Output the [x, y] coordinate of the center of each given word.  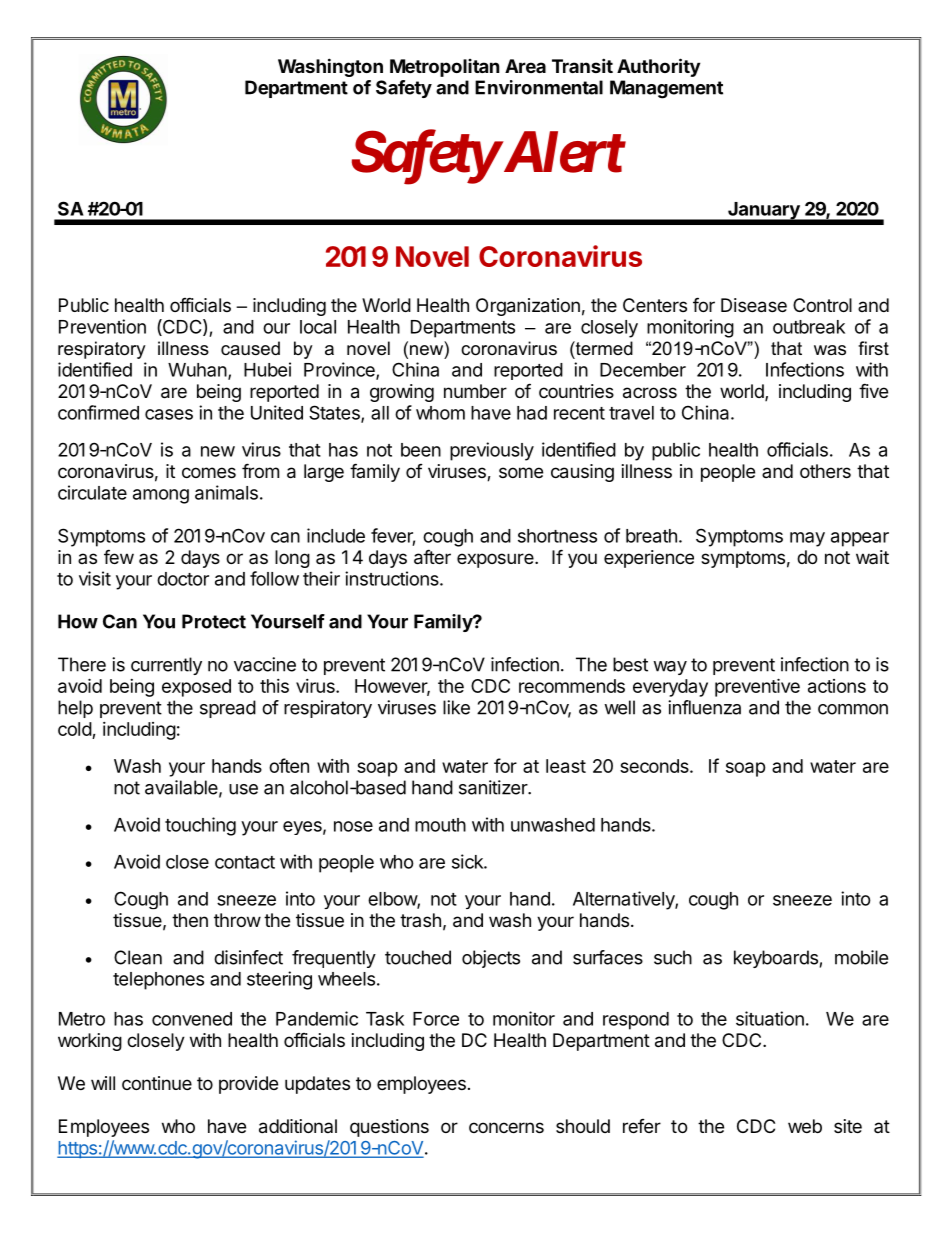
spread [228, 709]
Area [525, 66]
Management [666, 89]
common [853, 709]
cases [169, 414]
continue [157, 1083]
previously [492, 451]
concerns [506, 1127]
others [825, 471]
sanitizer [494, 787]
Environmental [539, 87]
